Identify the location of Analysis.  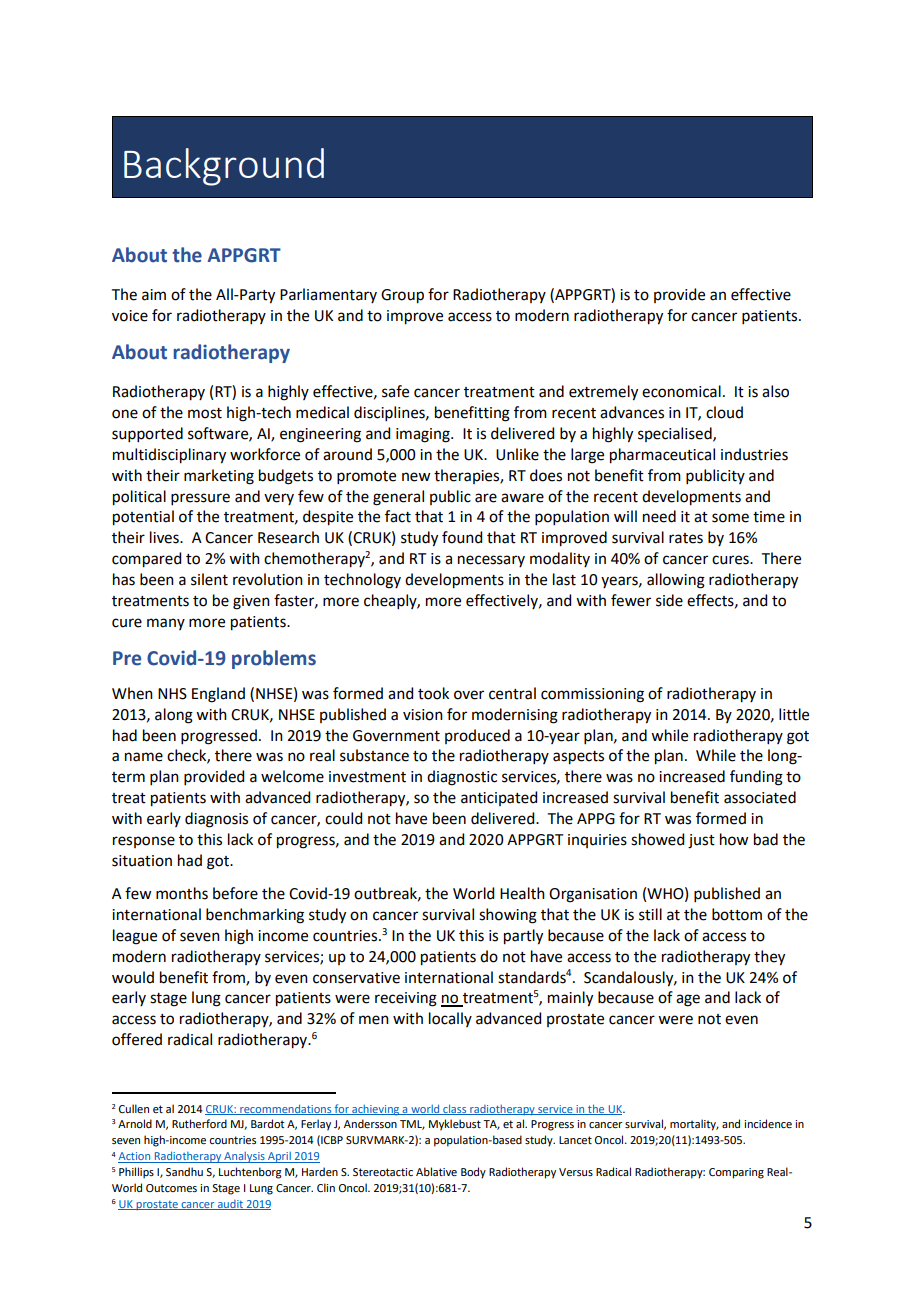
(244, 1157).
